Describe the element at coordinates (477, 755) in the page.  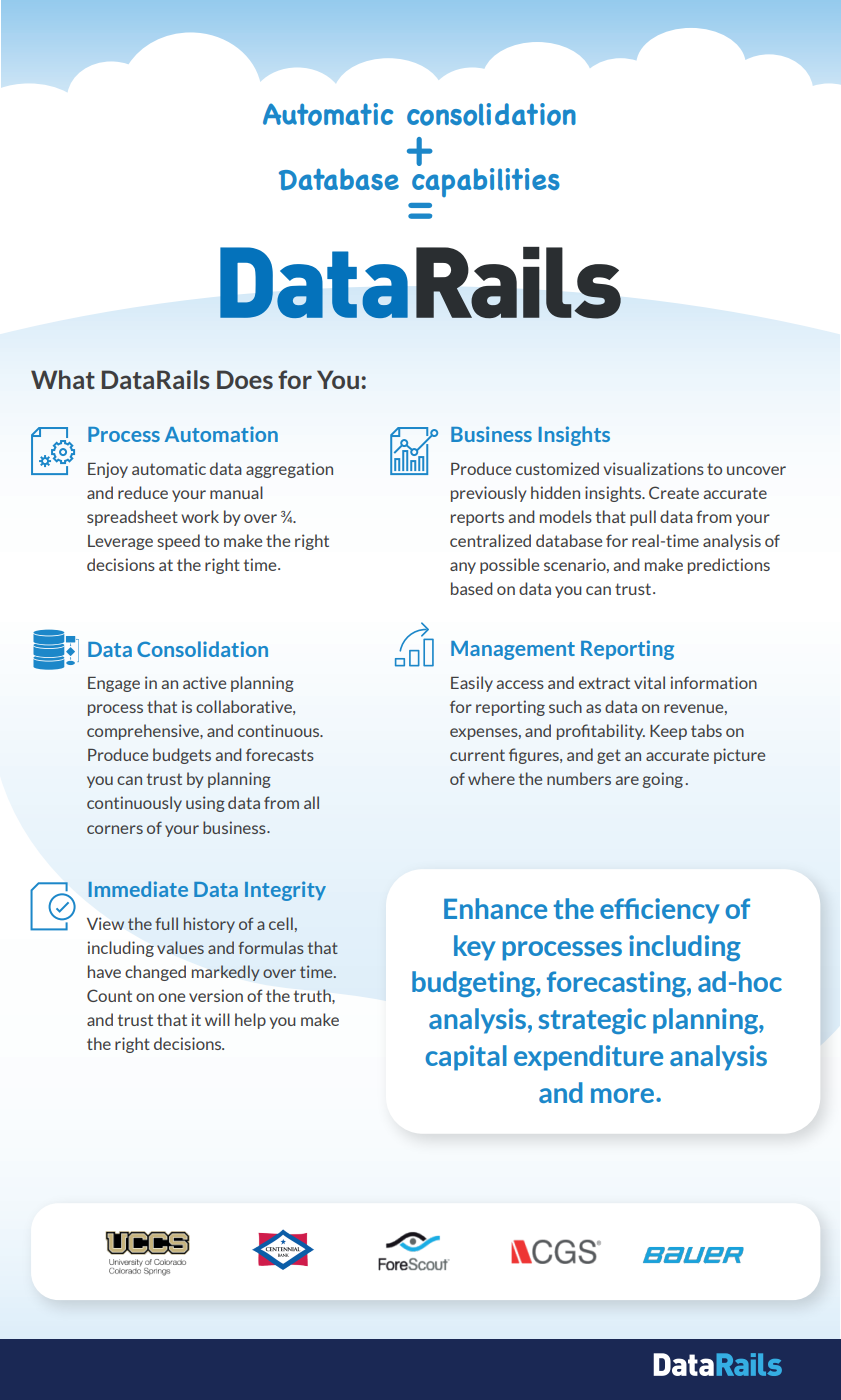
I see `current` at that location.
